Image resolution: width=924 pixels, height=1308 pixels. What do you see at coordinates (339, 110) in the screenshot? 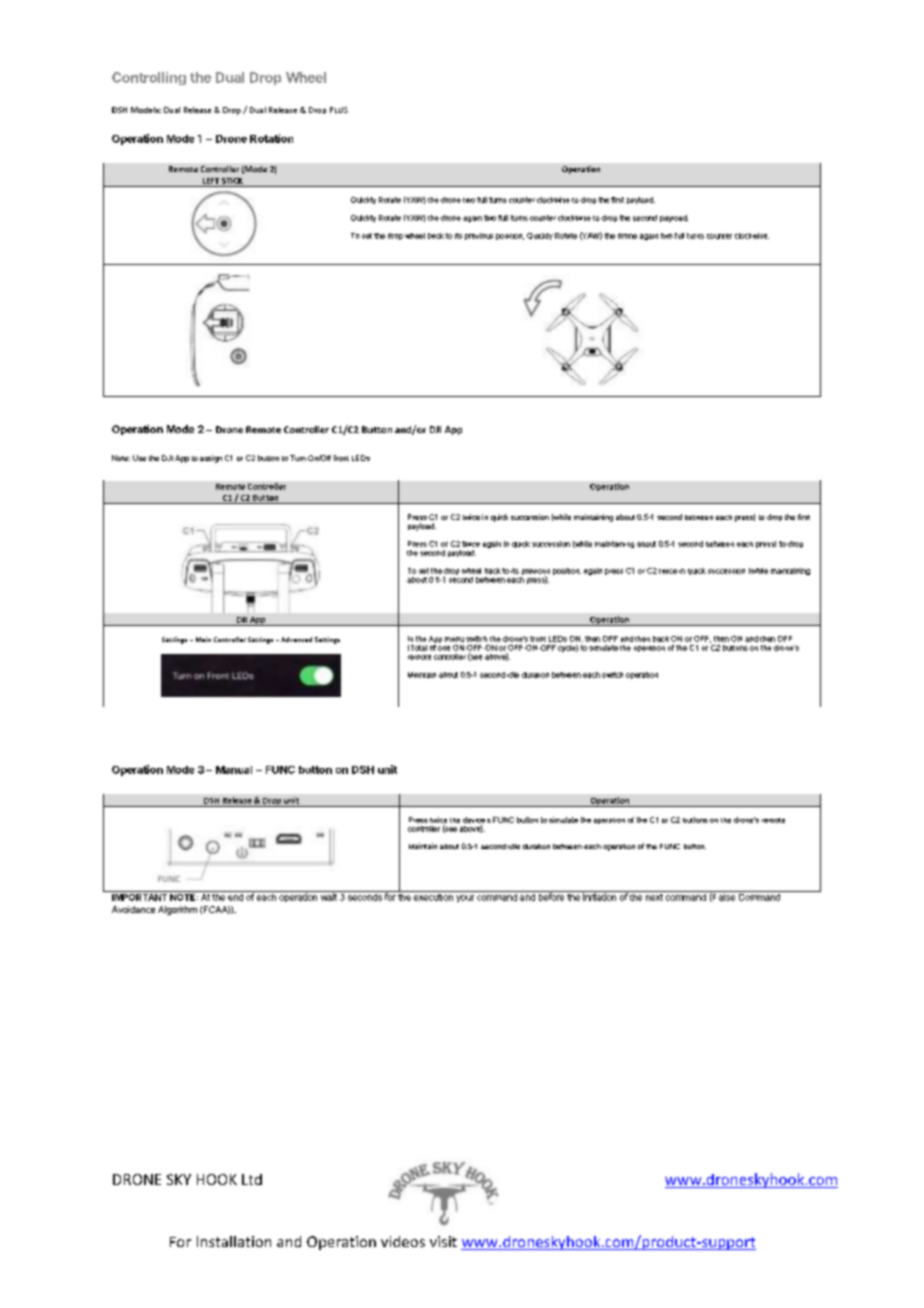
I see `PLUS` at bounding box center [339, 110].
